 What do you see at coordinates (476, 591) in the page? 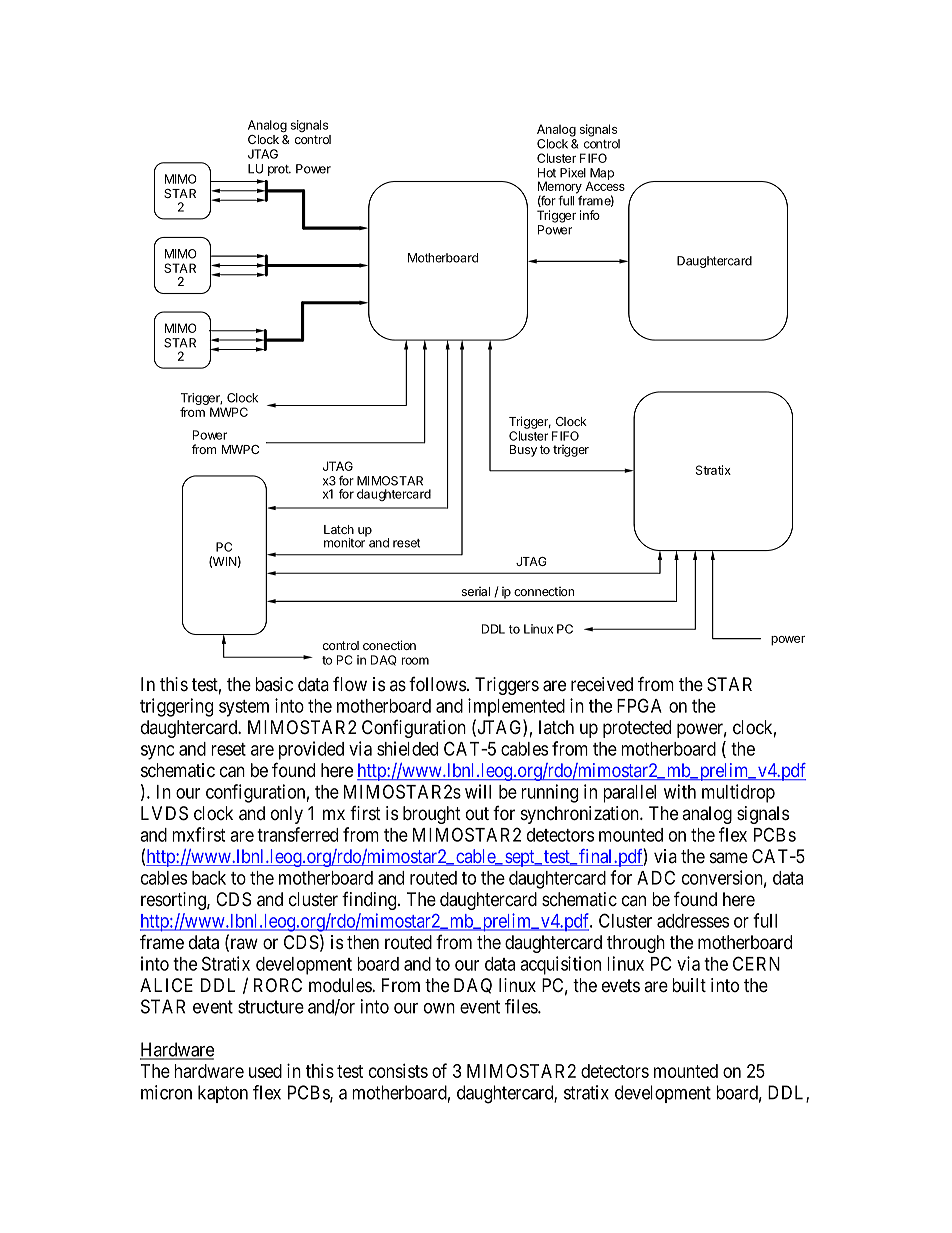
I see `serial` at bounding box center [476, 591].
